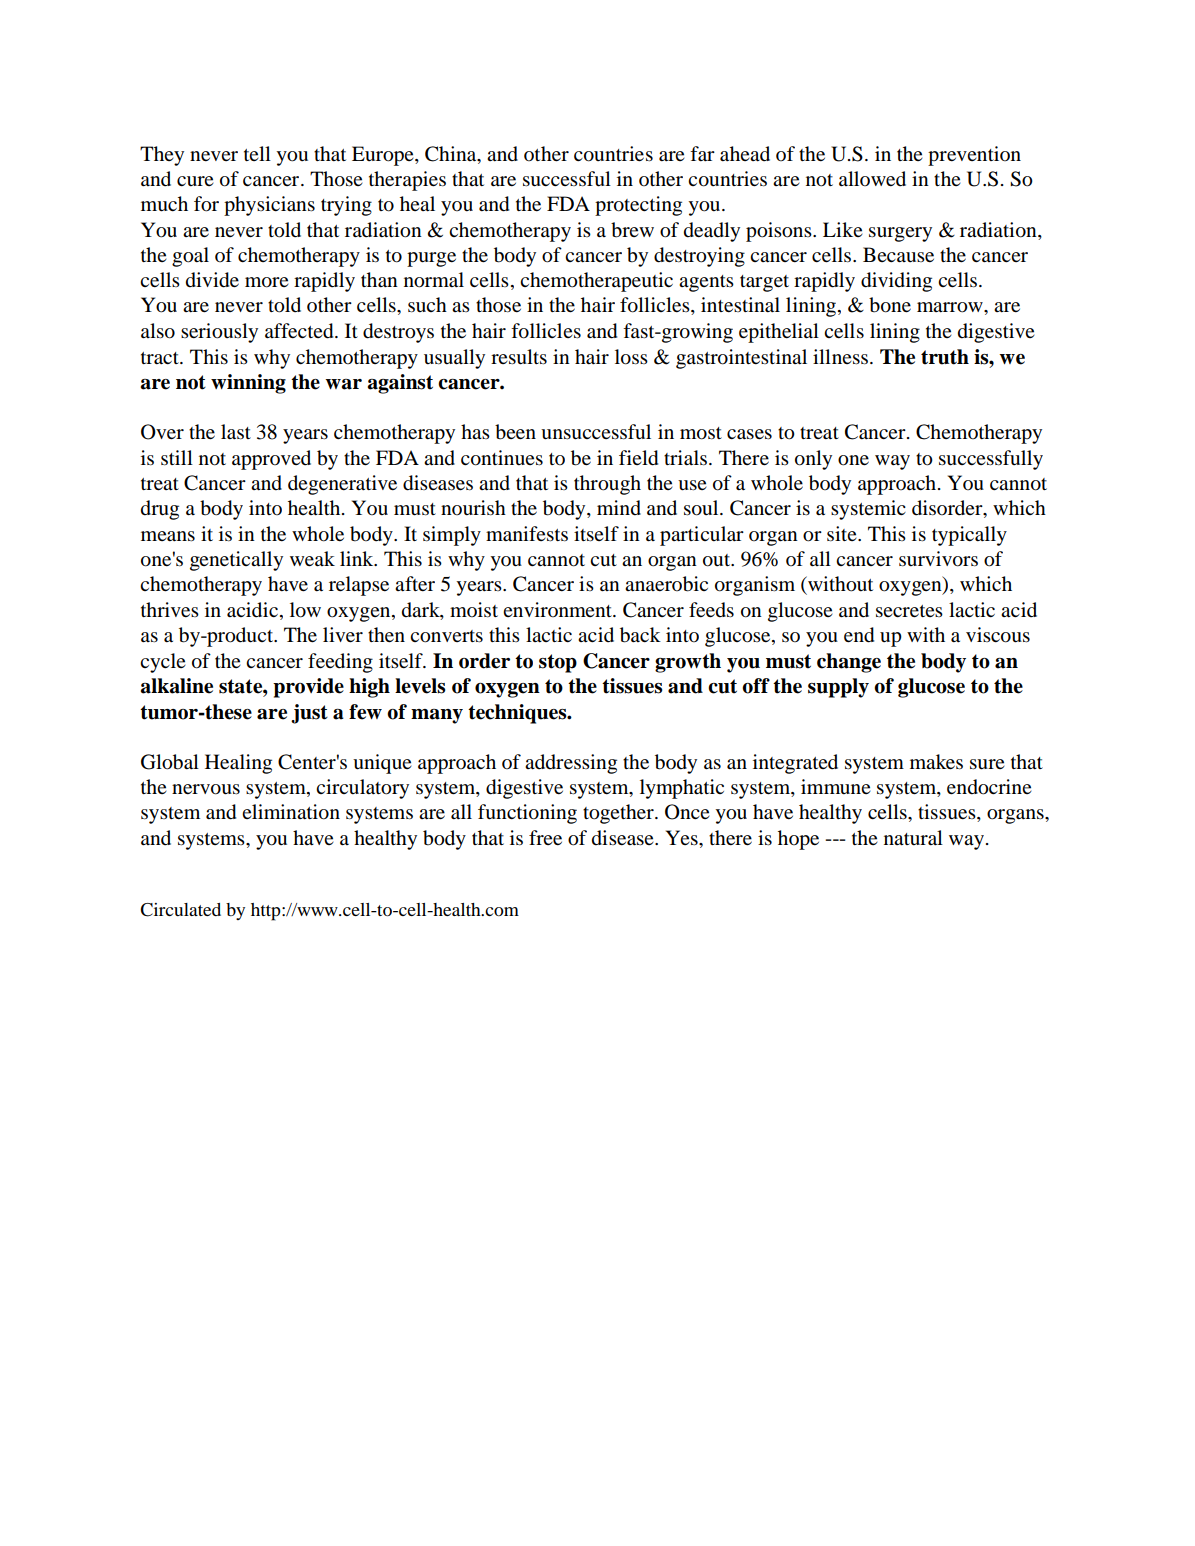 The height and width of the screenshot is (1546, 1195). Describe the element at coordinates (945, 357) in the screenshot. I see `truth` at that location.
